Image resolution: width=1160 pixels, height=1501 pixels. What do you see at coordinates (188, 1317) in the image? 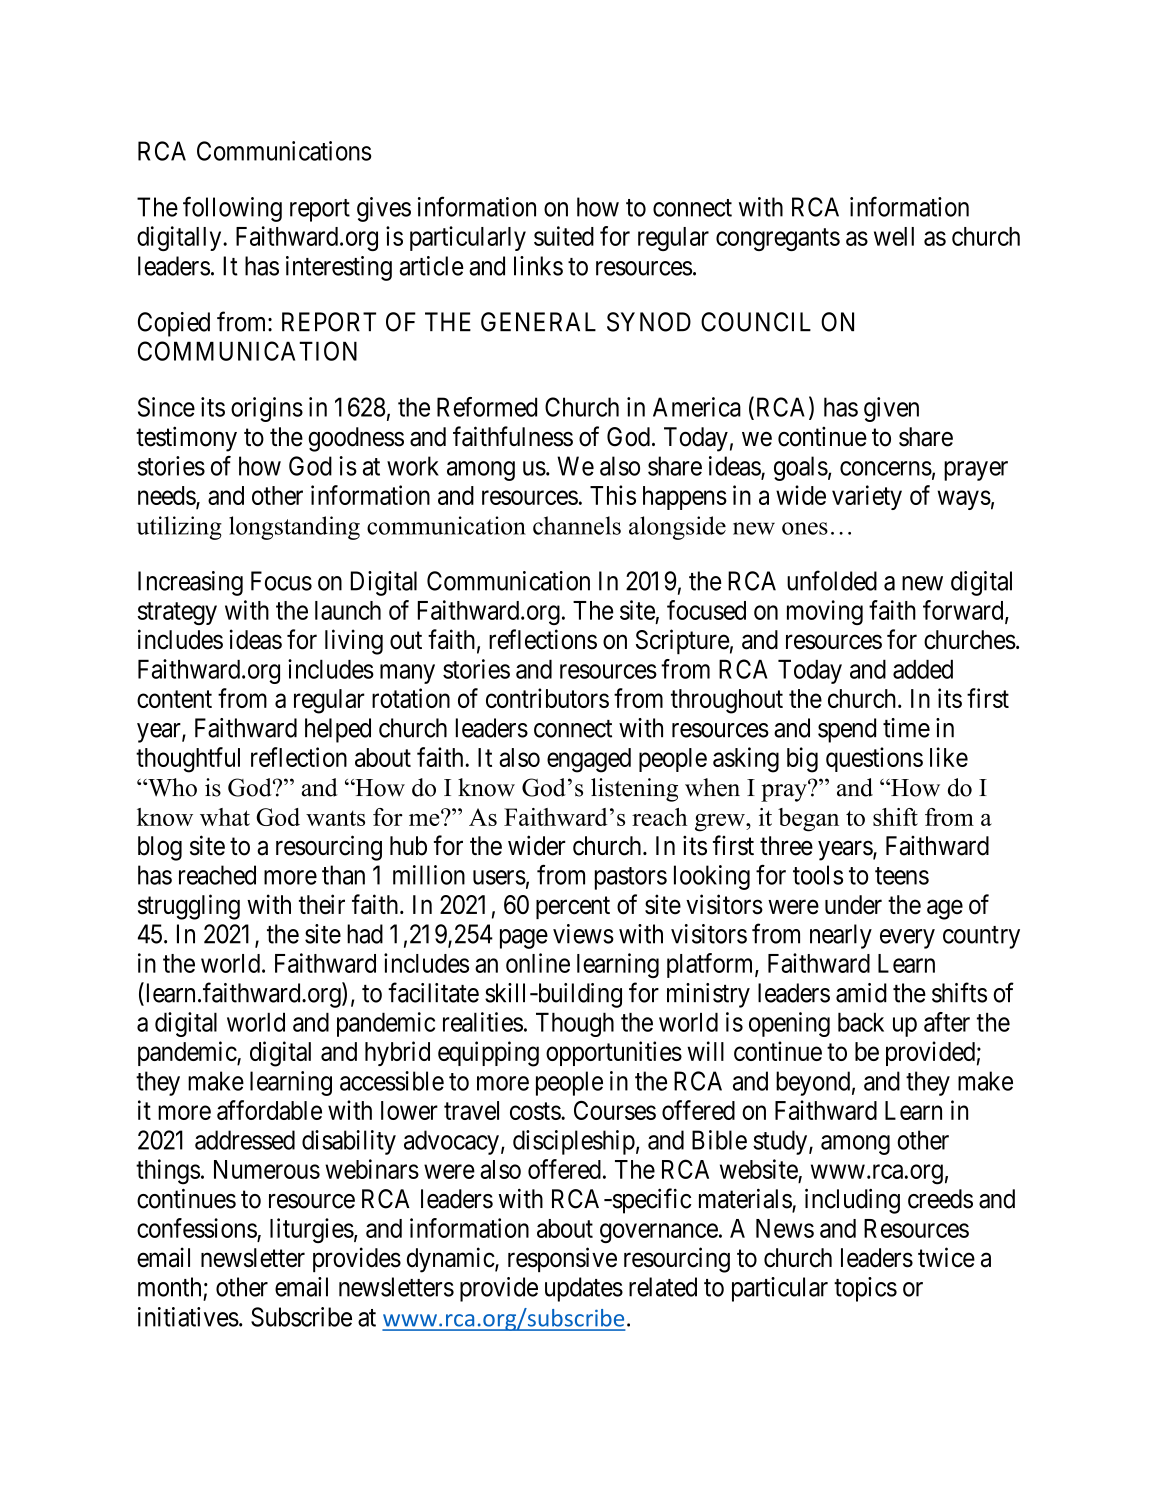
I see `initiatives` at bounding box center [188, 1317].
